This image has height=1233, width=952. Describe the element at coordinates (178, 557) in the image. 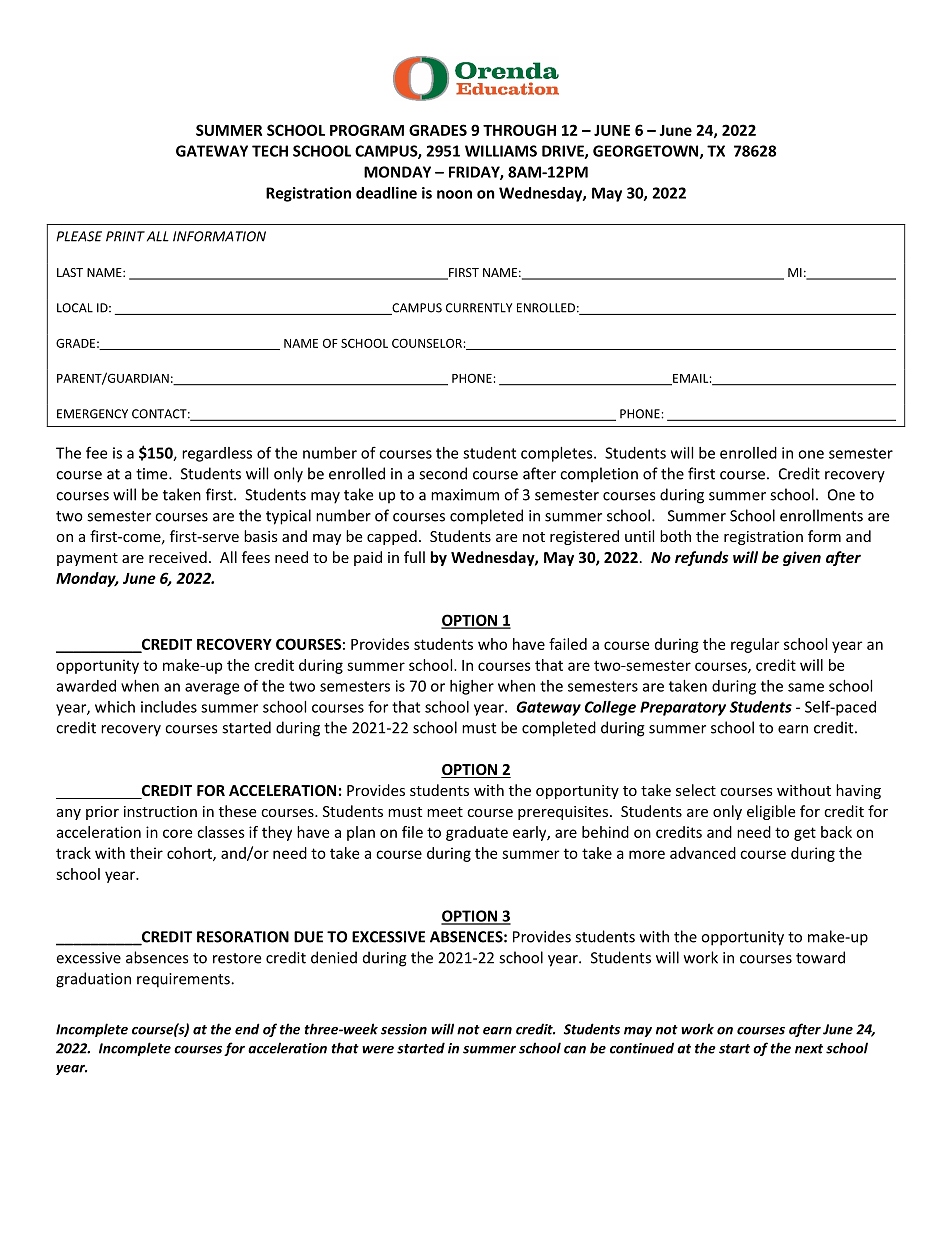

I see `received` at that location.
